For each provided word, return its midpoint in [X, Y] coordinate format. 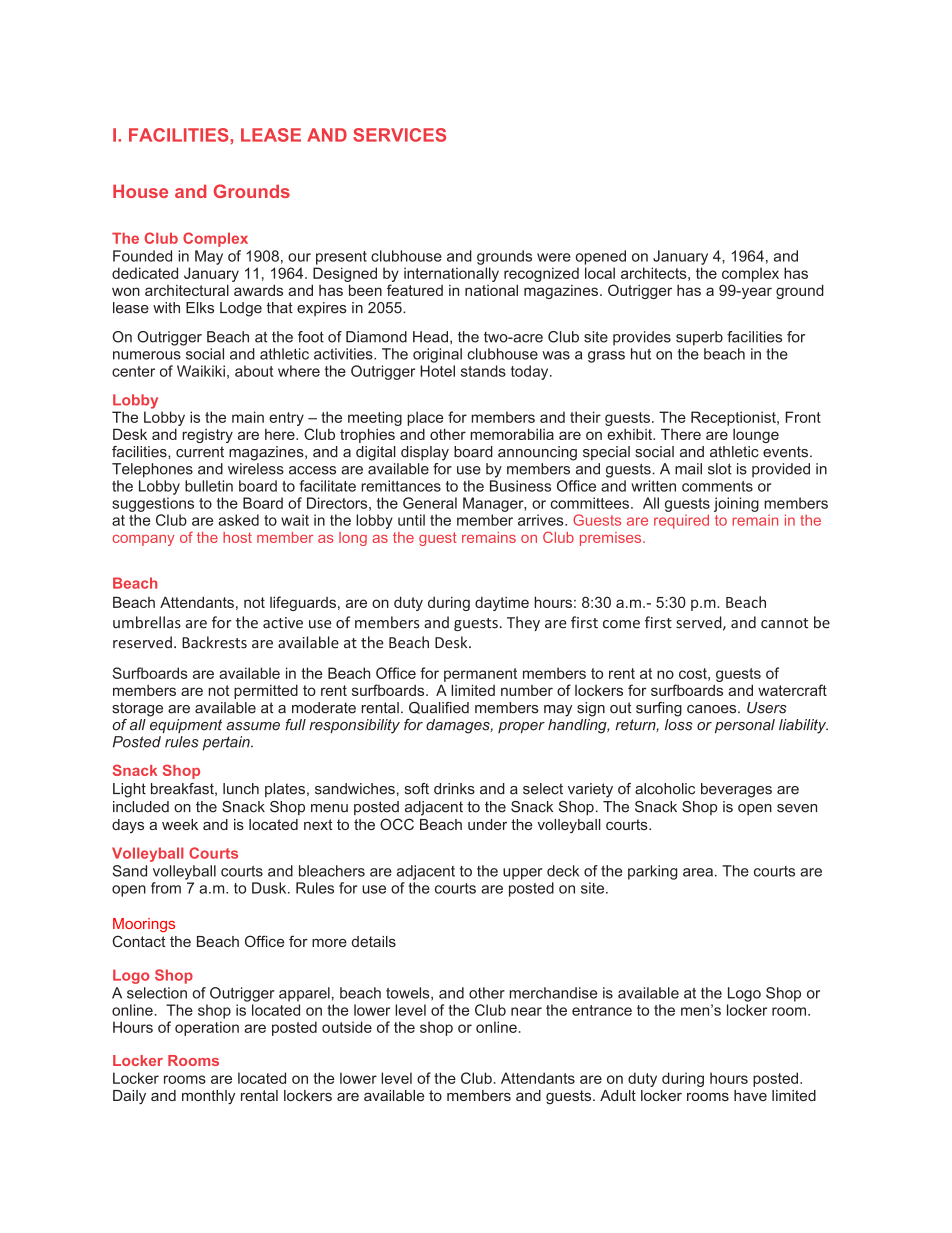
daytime [502, 604]
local [600, 273]
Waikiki [201, 371]
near [526, 1011]
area [698, 872]
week [180, 824]
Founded [142, 256]
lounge [756, 436]
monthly [208, 1097]
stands [483, 371]
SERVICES [399, 135]
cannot [784, 623]
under [487, 824]
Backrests [214, 642]
